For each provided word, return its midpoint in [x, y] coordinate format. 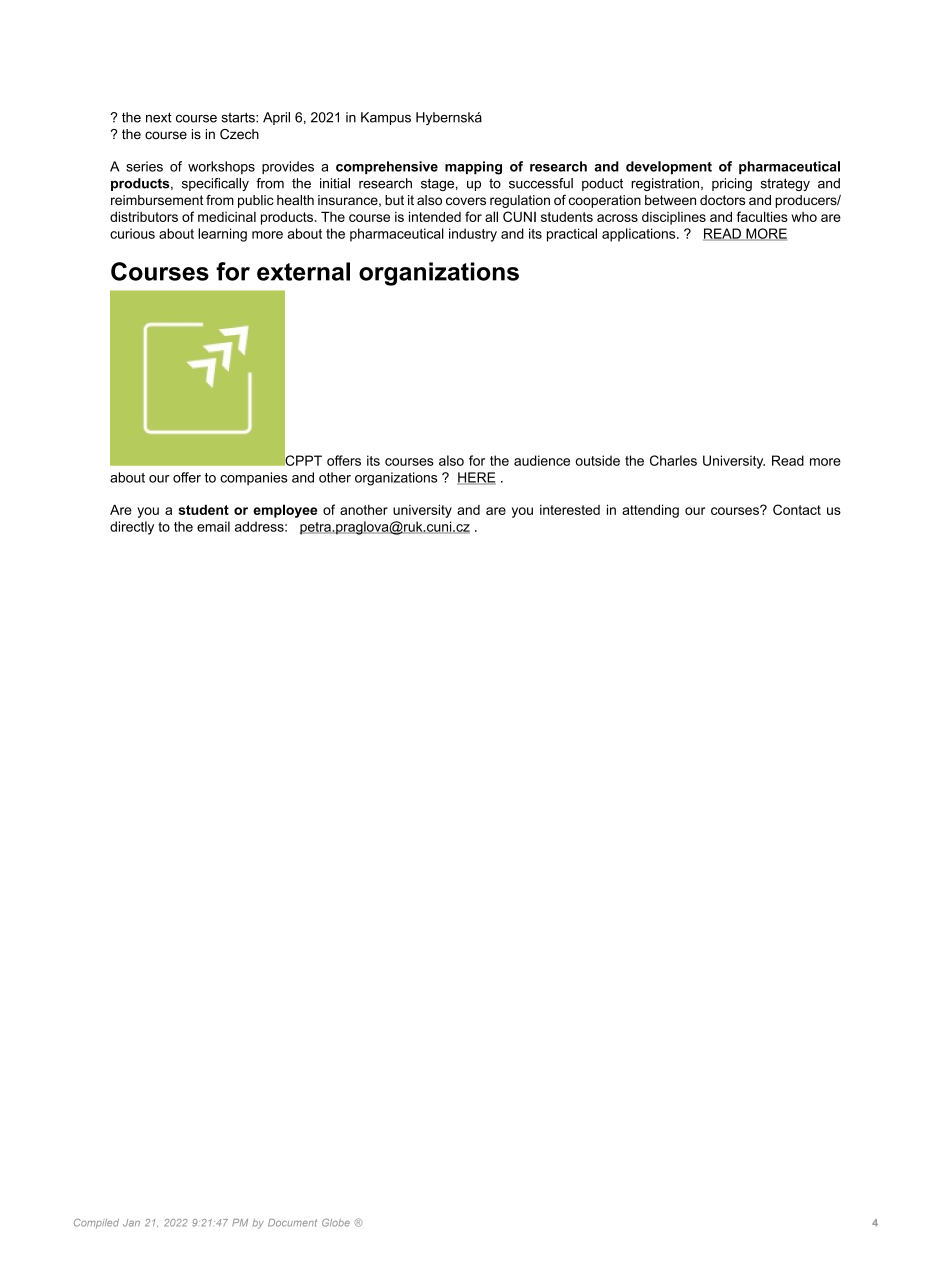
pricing [732, 184]
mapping [473, 168]
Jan [131, 1223]
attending [650, 511]
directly [132, 528]
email [213, 526]
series [144, 166]
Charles [673, 460]
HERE [476, 478]
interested [570, 510]
